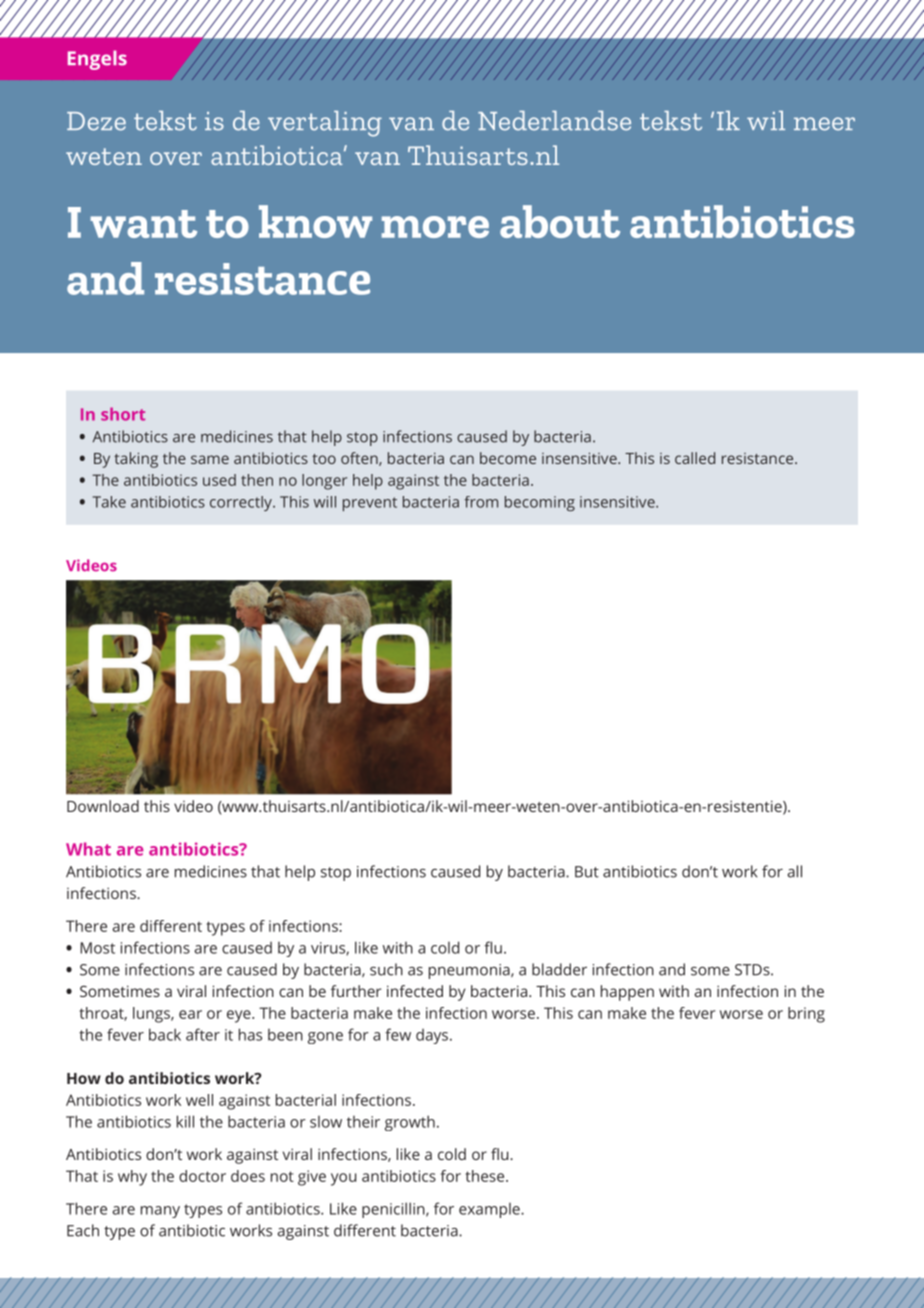  What do you see at coordinates (136, 460) in the document?
I see `taking` at bounding box center [136, 460].
